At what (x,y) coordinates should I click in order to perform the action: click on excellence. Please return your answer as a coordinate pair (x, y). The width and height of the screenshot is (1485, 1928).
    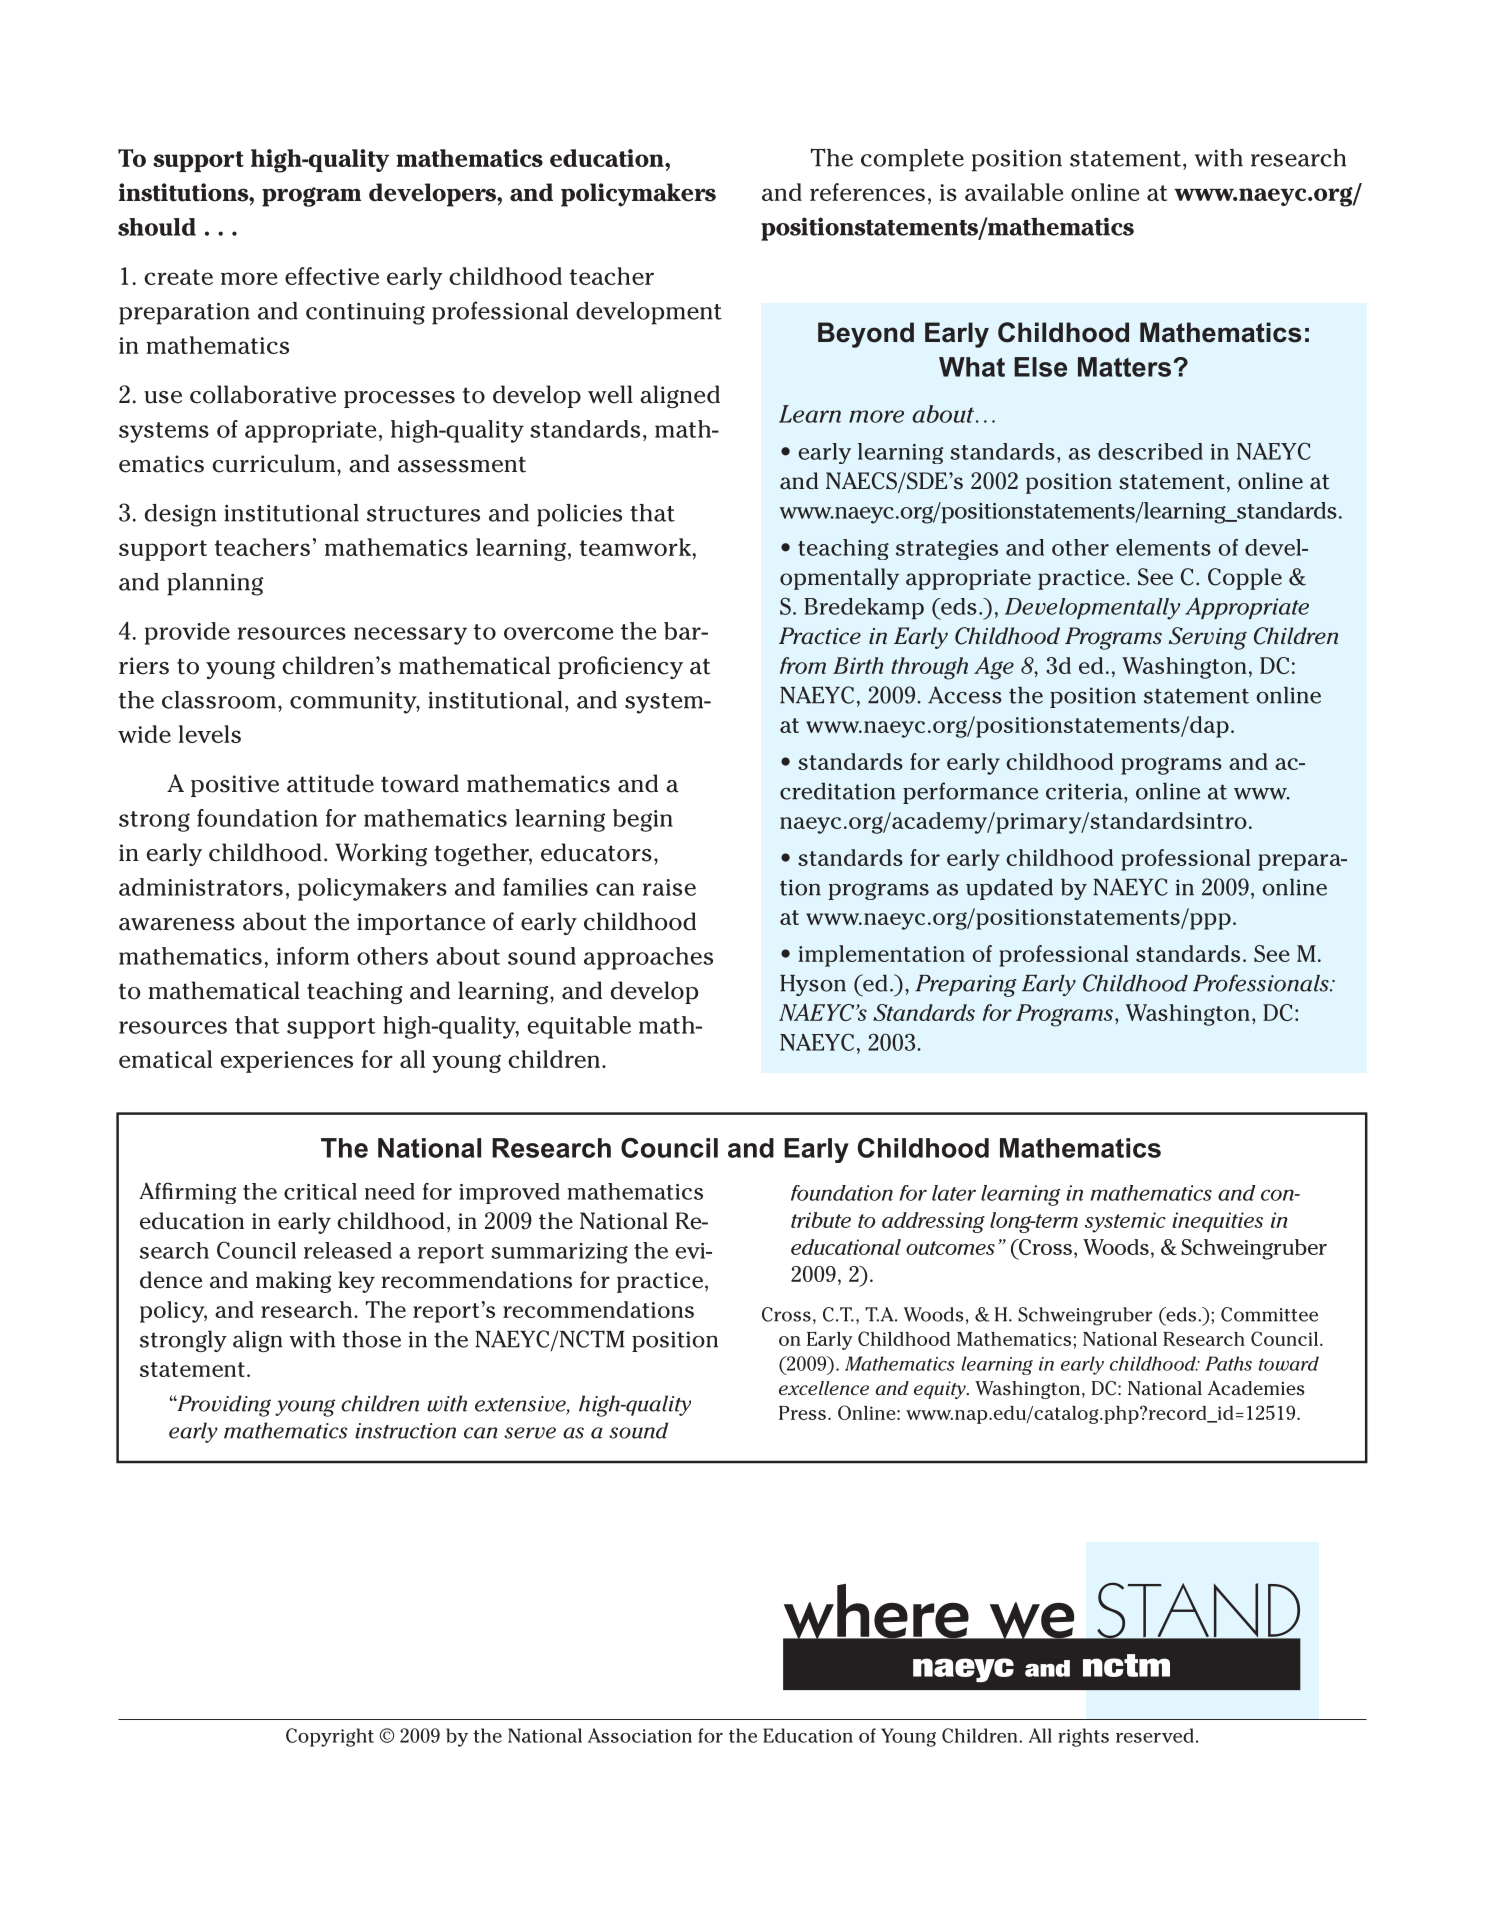
    Looking at the image, I should click on (824, 1388).
